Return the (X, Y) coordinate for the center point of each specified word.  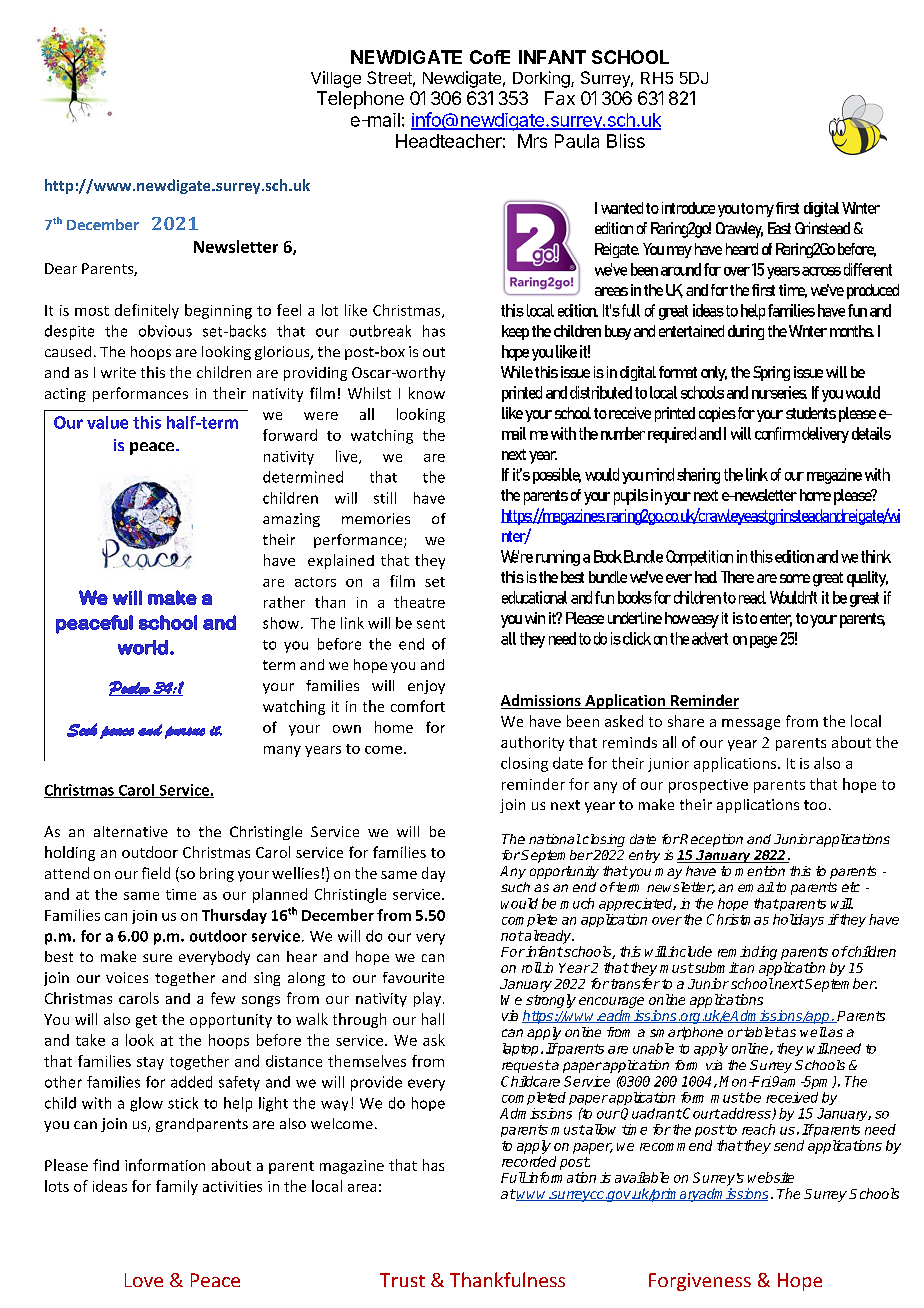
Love (144, 1280)
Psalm (130, 688)
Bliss (626, 141)
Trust (402, 1280)
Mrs (532, 141)
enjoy (426, 687)
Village (336, 79)
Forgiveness (700, 1282)
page (763, 642)
